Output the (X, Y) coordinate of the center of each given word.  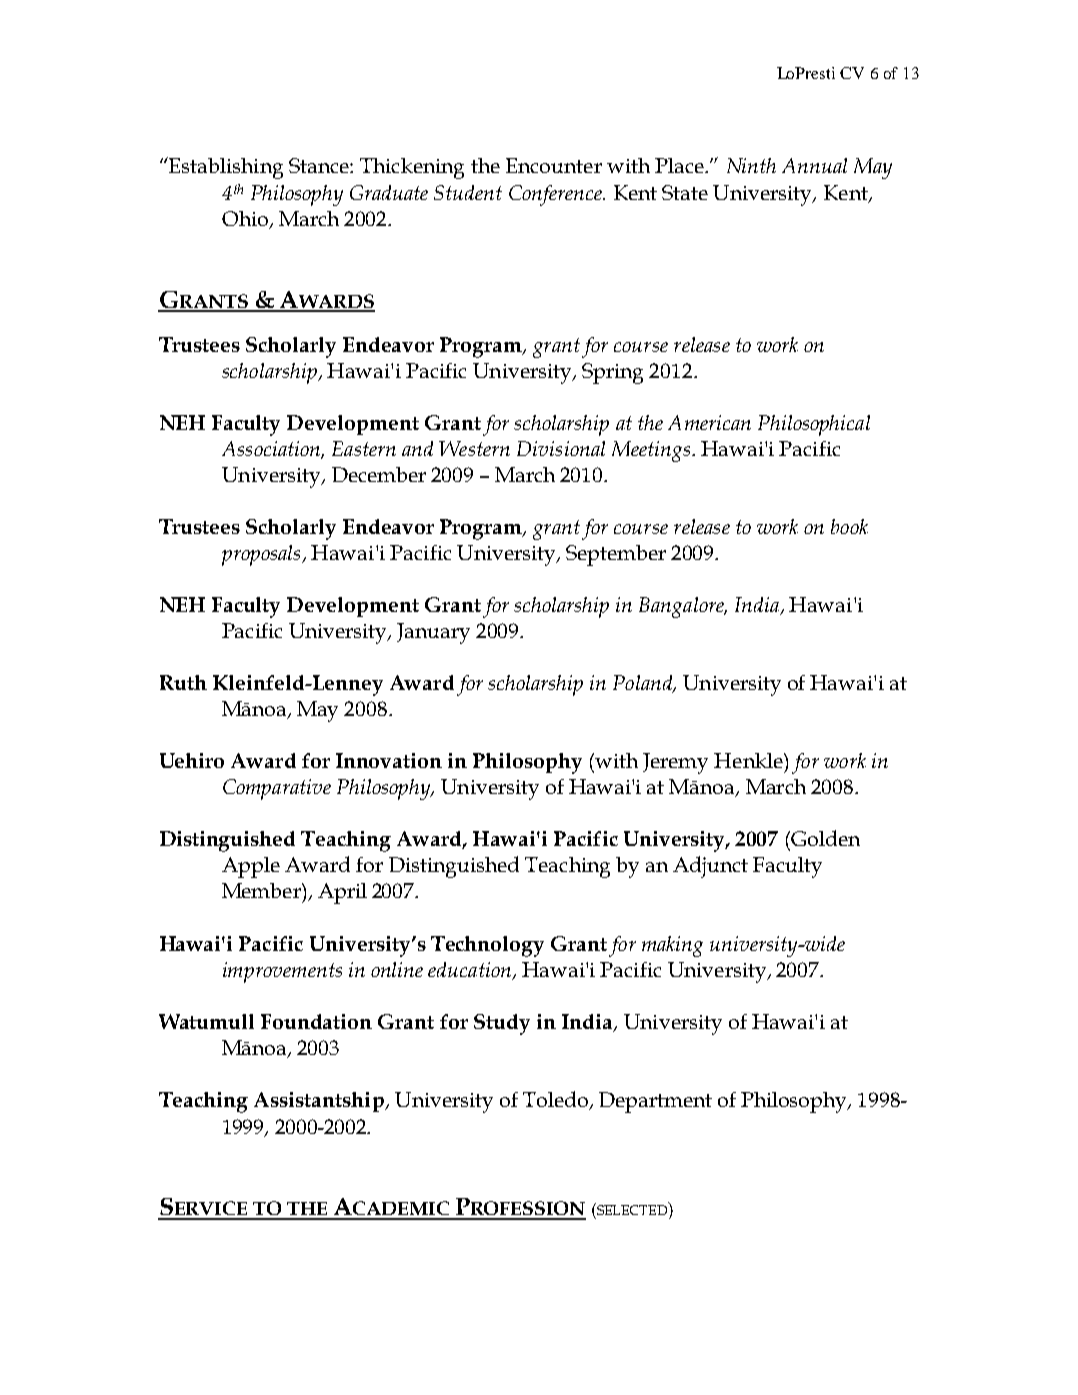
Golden (824, 838)
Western (474, 448)
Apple (251, 867)
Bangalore (683, 607)
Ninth (751, 165)
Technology (487, 946)
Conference (556, 195)
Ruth (183, 682)
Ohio (246, 220)
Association (272, 450)
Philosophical (814, 425)
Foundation (316, 1021)
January (433, 633)
